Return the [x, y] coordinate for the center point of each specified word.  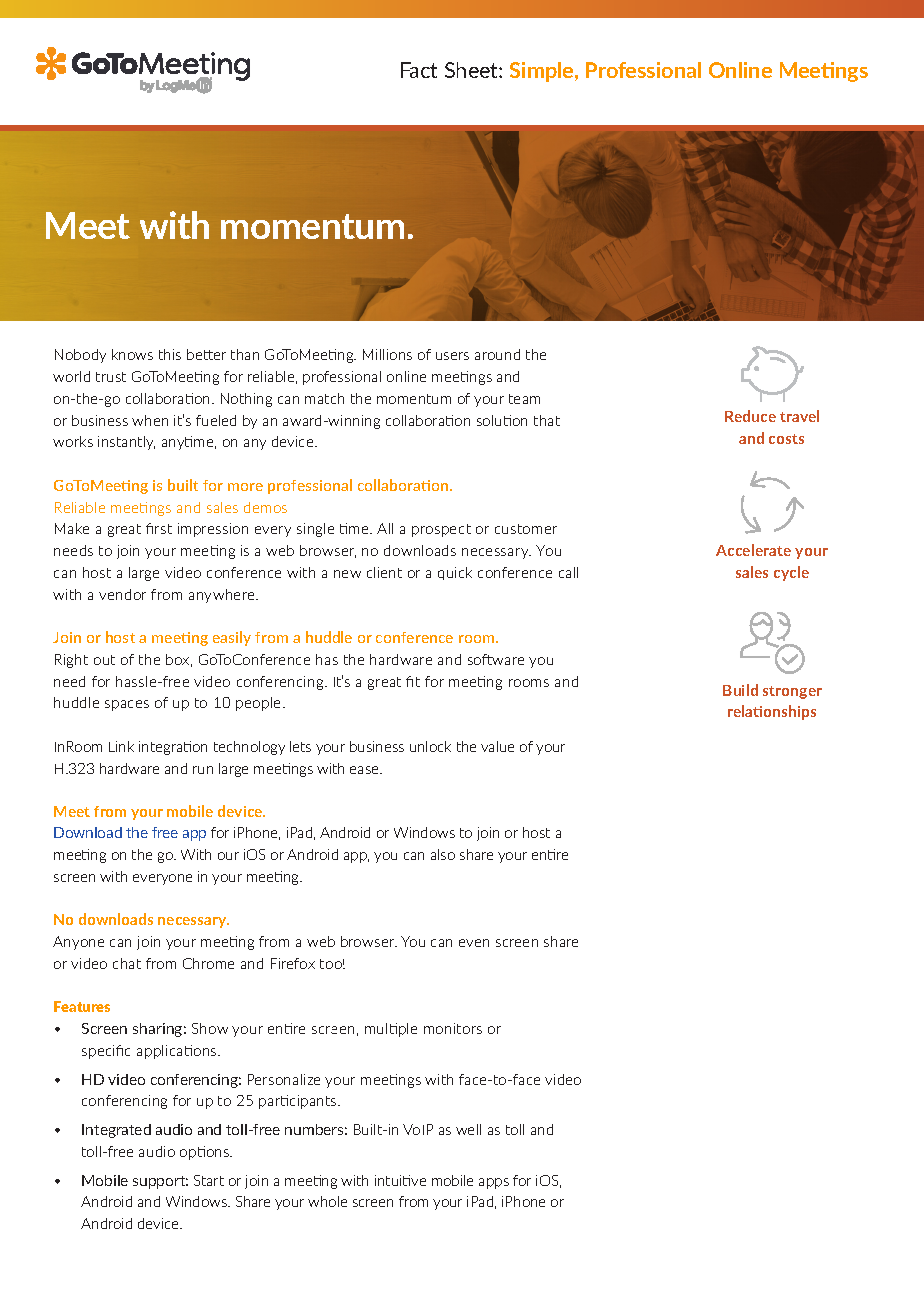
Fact [419, 70]
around [497, 354]
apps [494, 1183]
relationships [772, 712]
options [206, 1153]
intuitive [400, 1180]
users [452, 356]
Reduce [750, 416]
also [443, 854]
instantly [126, 443]
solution [502, 420]
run [203, 770]
